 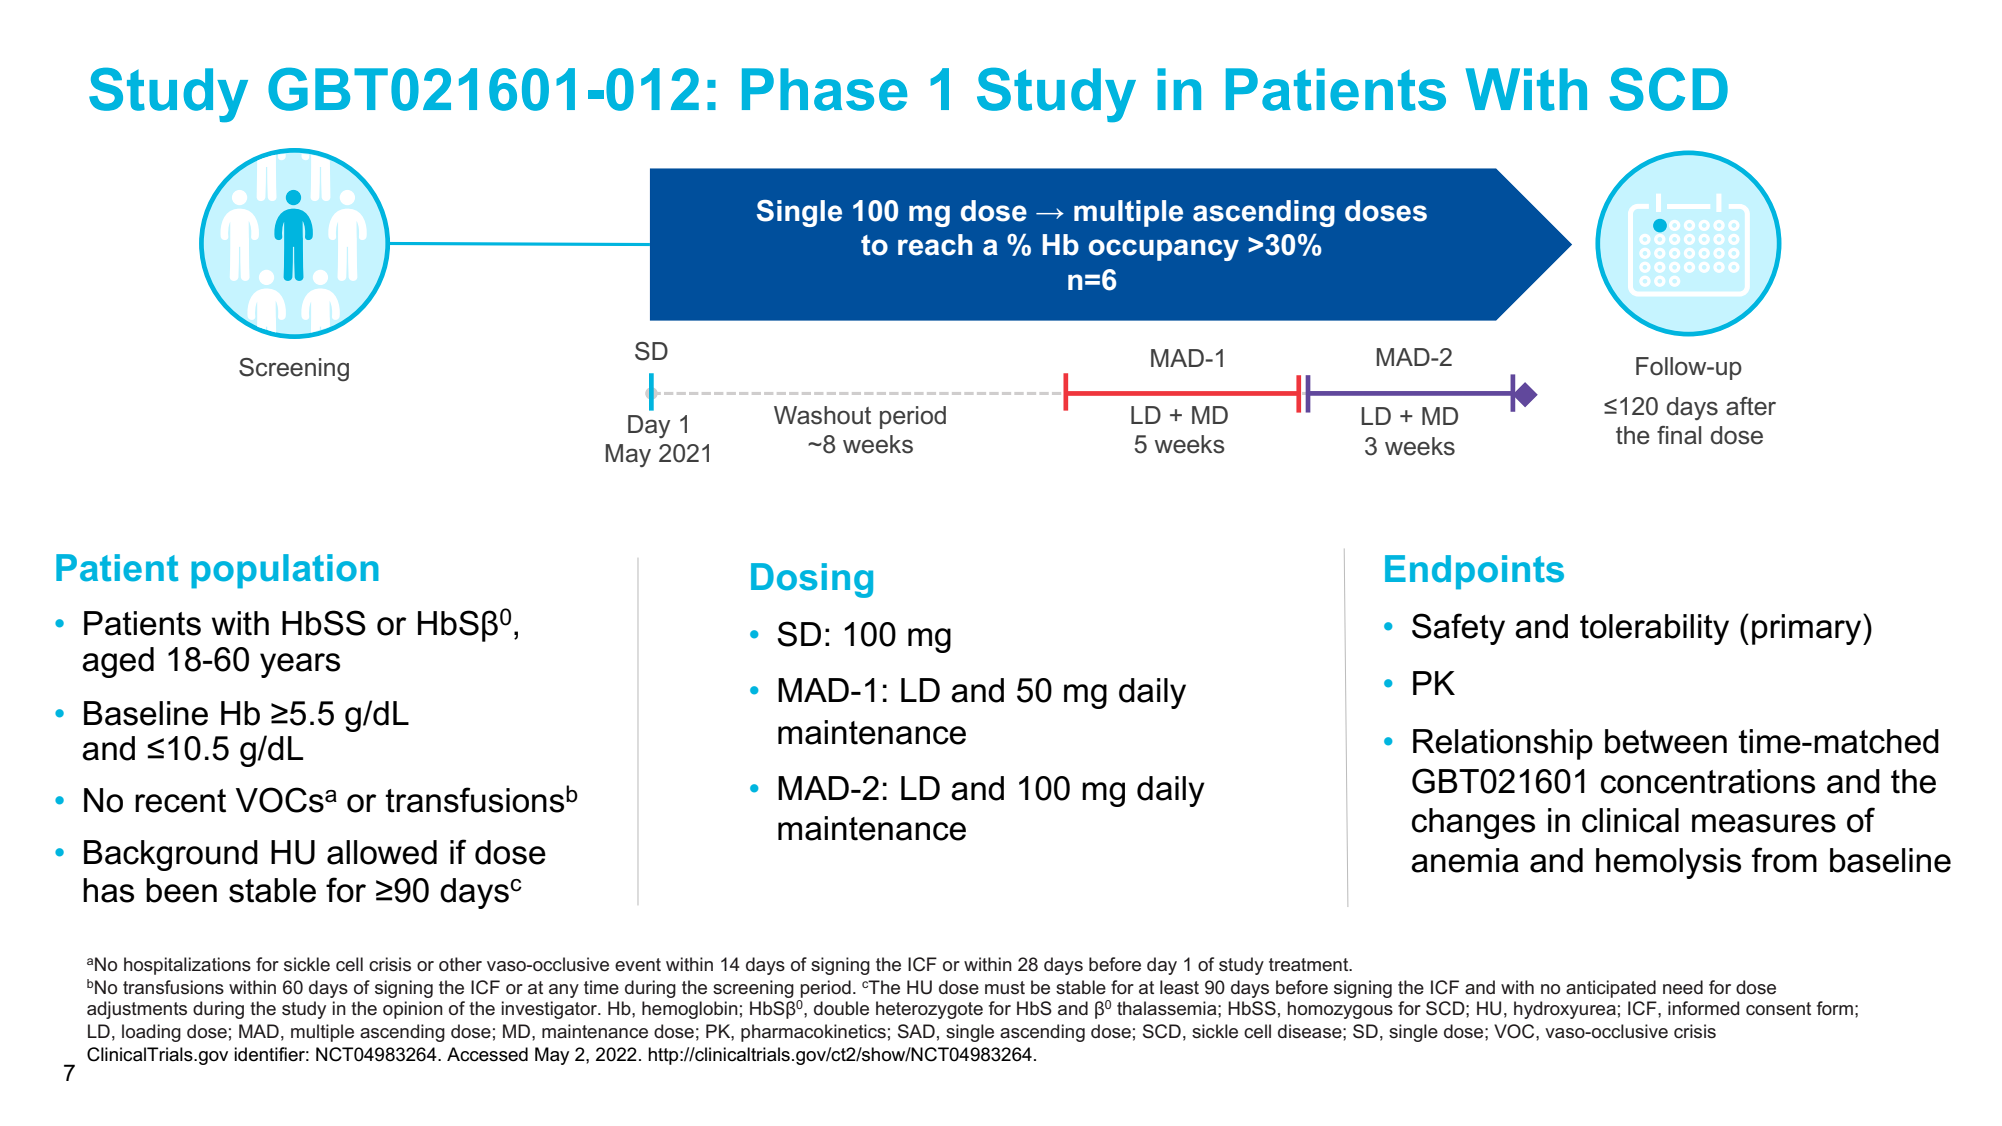 What do you see at coordinates (1474, 572) in the screenshot?
I see `Endpoints` at bounding box center [1474, 572].
